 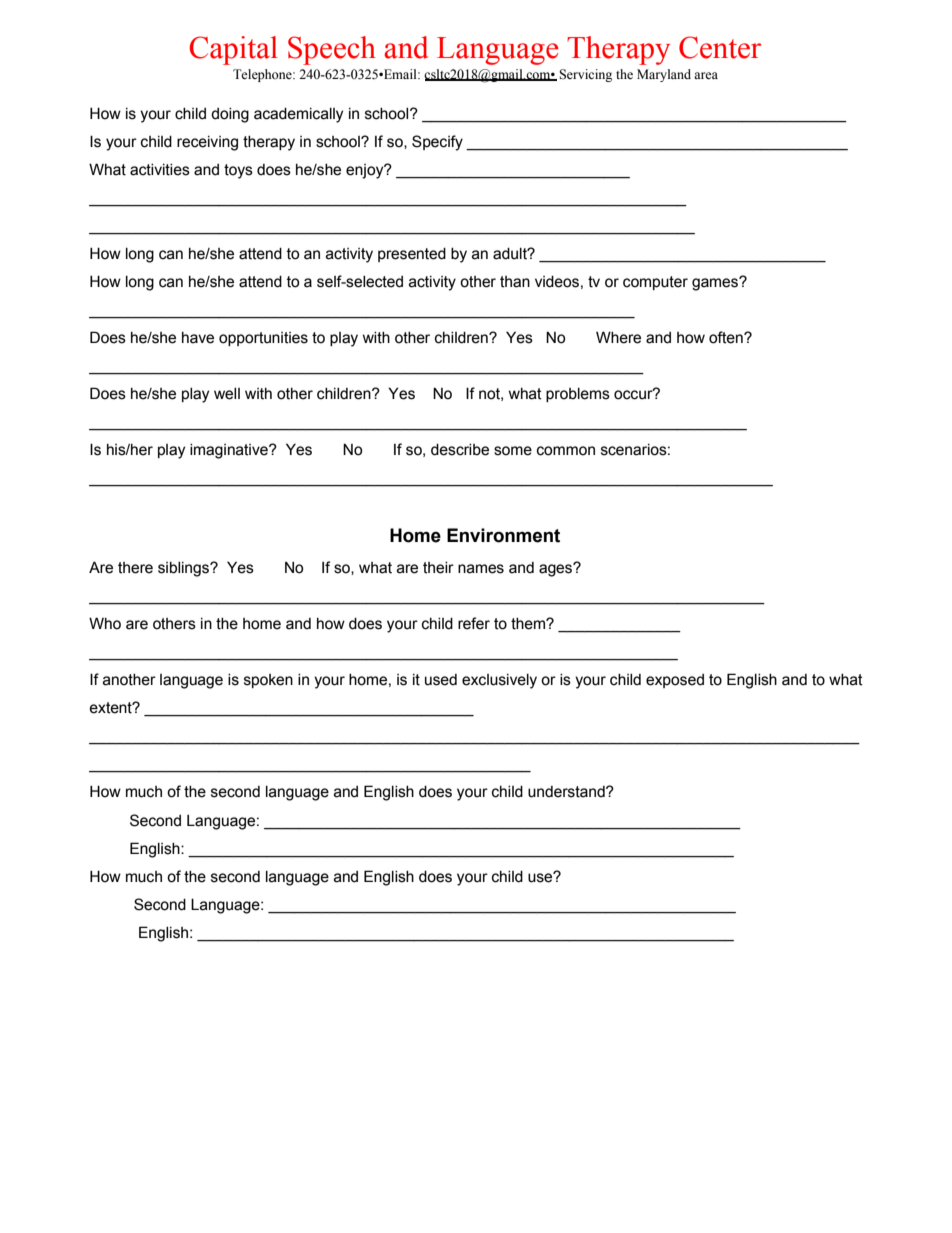 I want to click on computer, so click(x=655, y=283).
